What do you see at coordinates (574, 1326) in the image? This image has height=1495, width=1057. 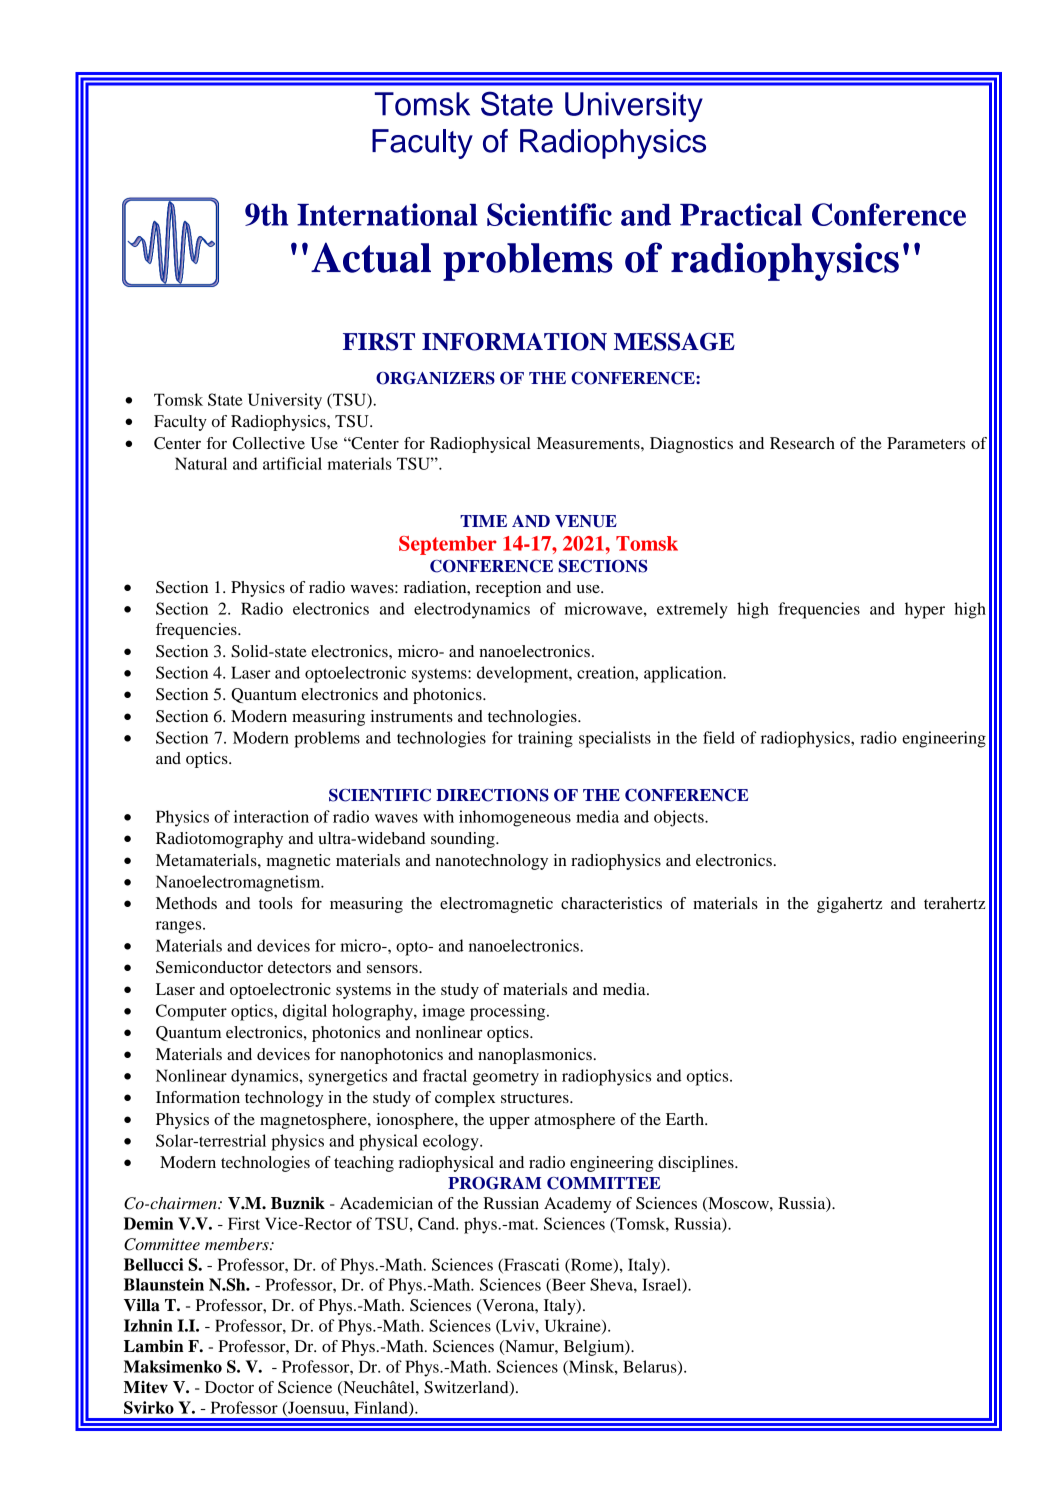 I see `Ukraine` at bounding box center [574, 1326].
